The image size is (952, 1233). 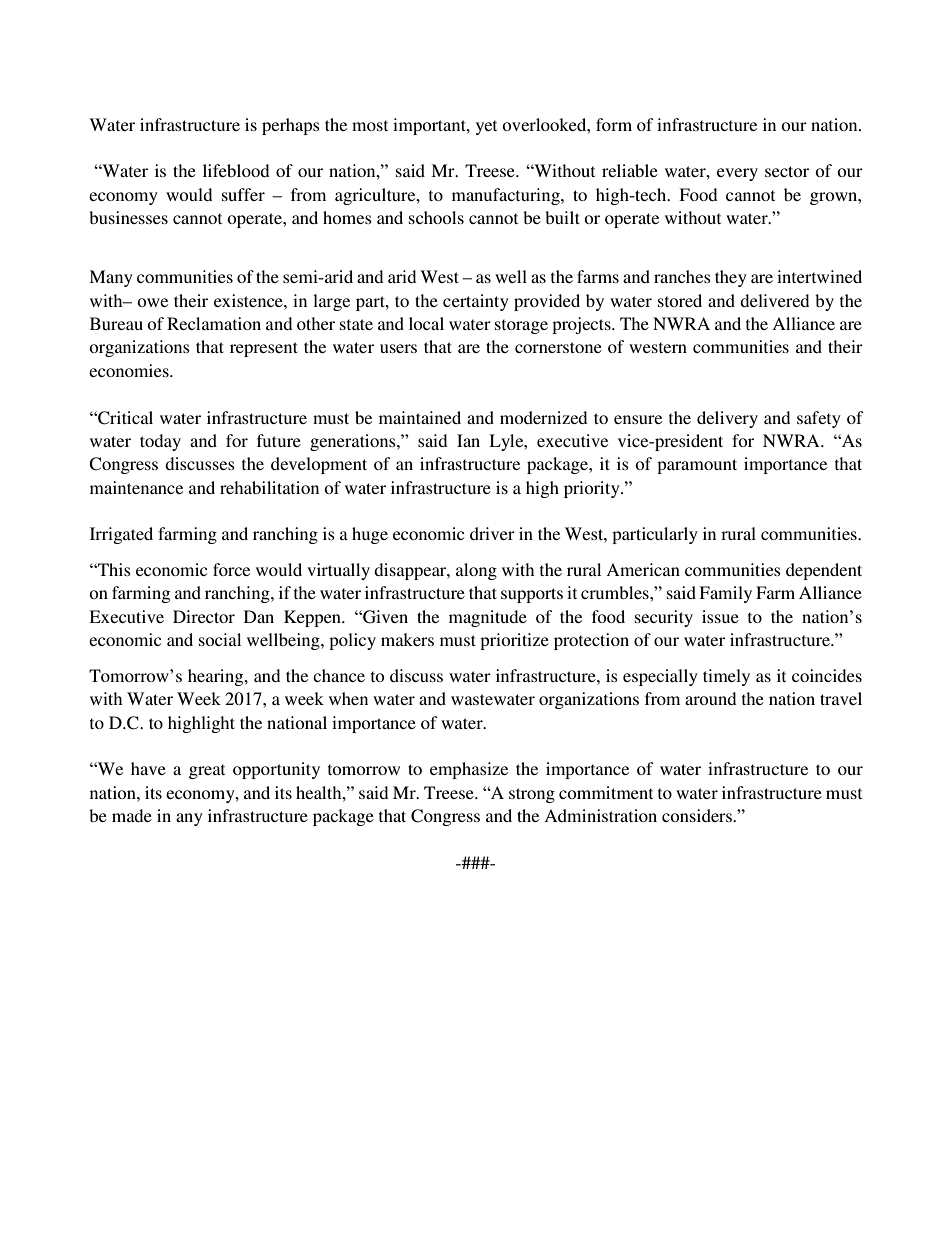 What do you see at coordinates (593, 489) in the screenshot?
I see `priority` at bounding box center [593, 489].
